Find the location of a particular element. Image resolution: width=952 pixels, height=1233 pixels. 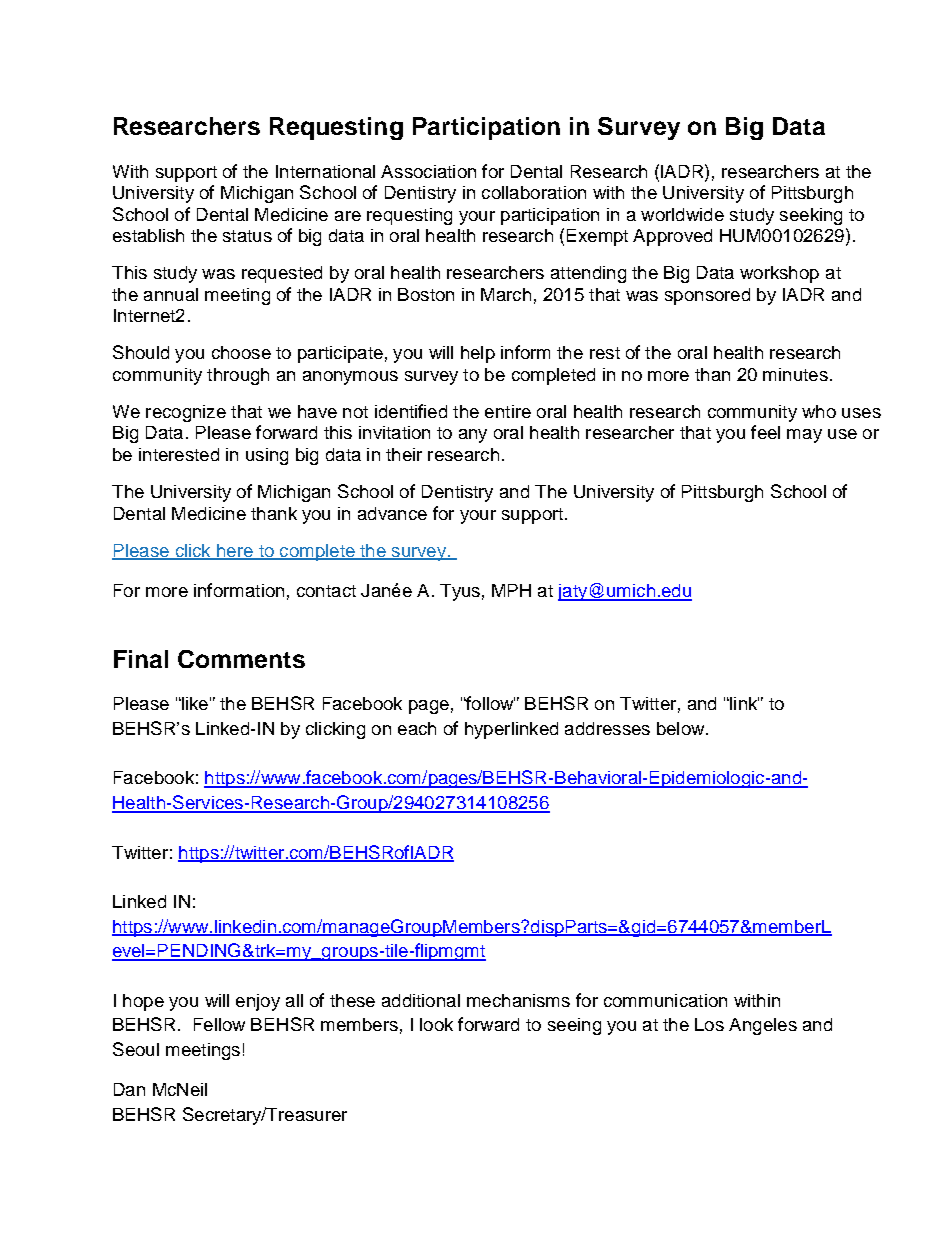

status is located at coordinates (247, 236).
